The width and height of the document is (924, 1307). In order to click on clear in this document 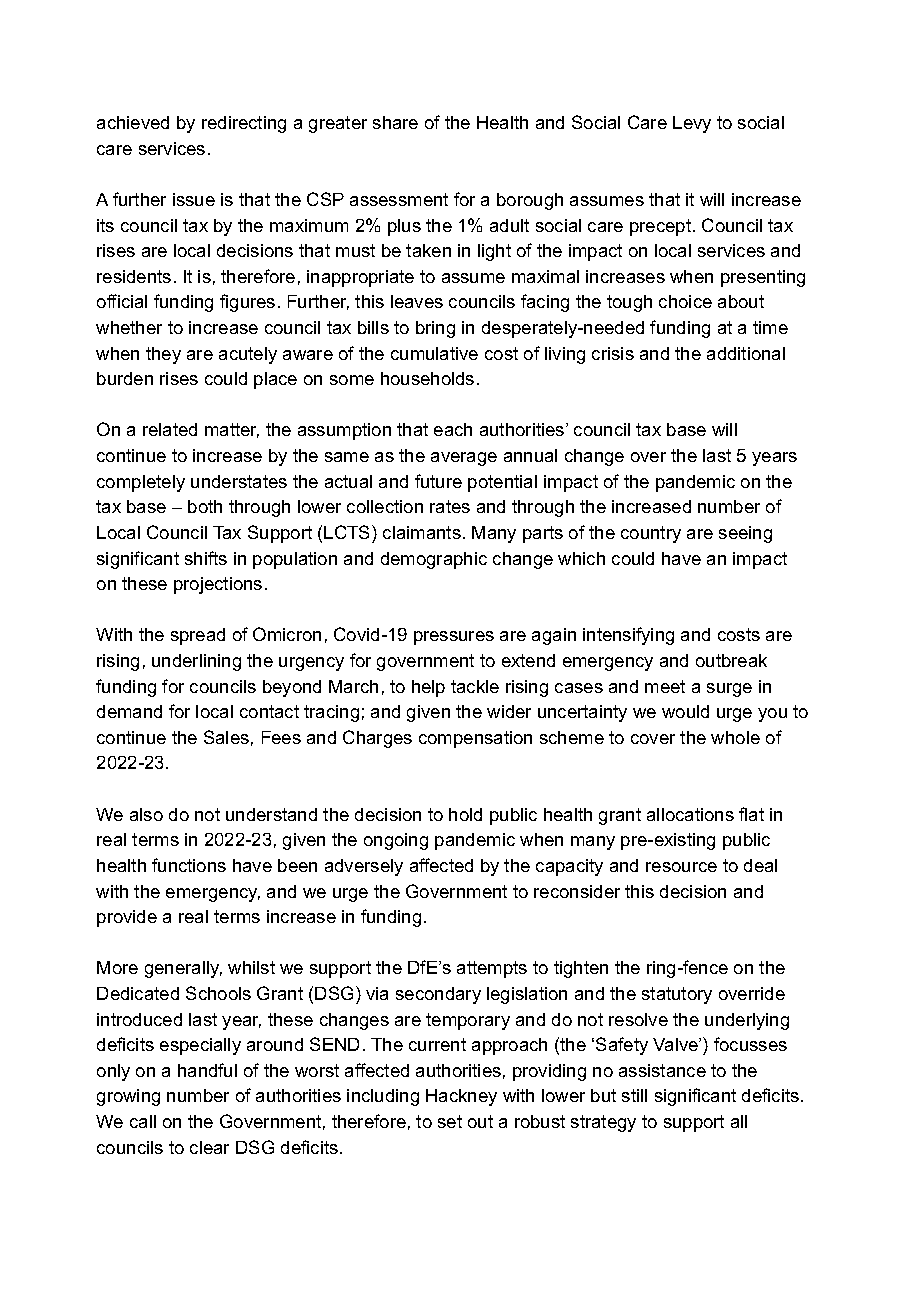, I will do `click(209, 1147)`.
